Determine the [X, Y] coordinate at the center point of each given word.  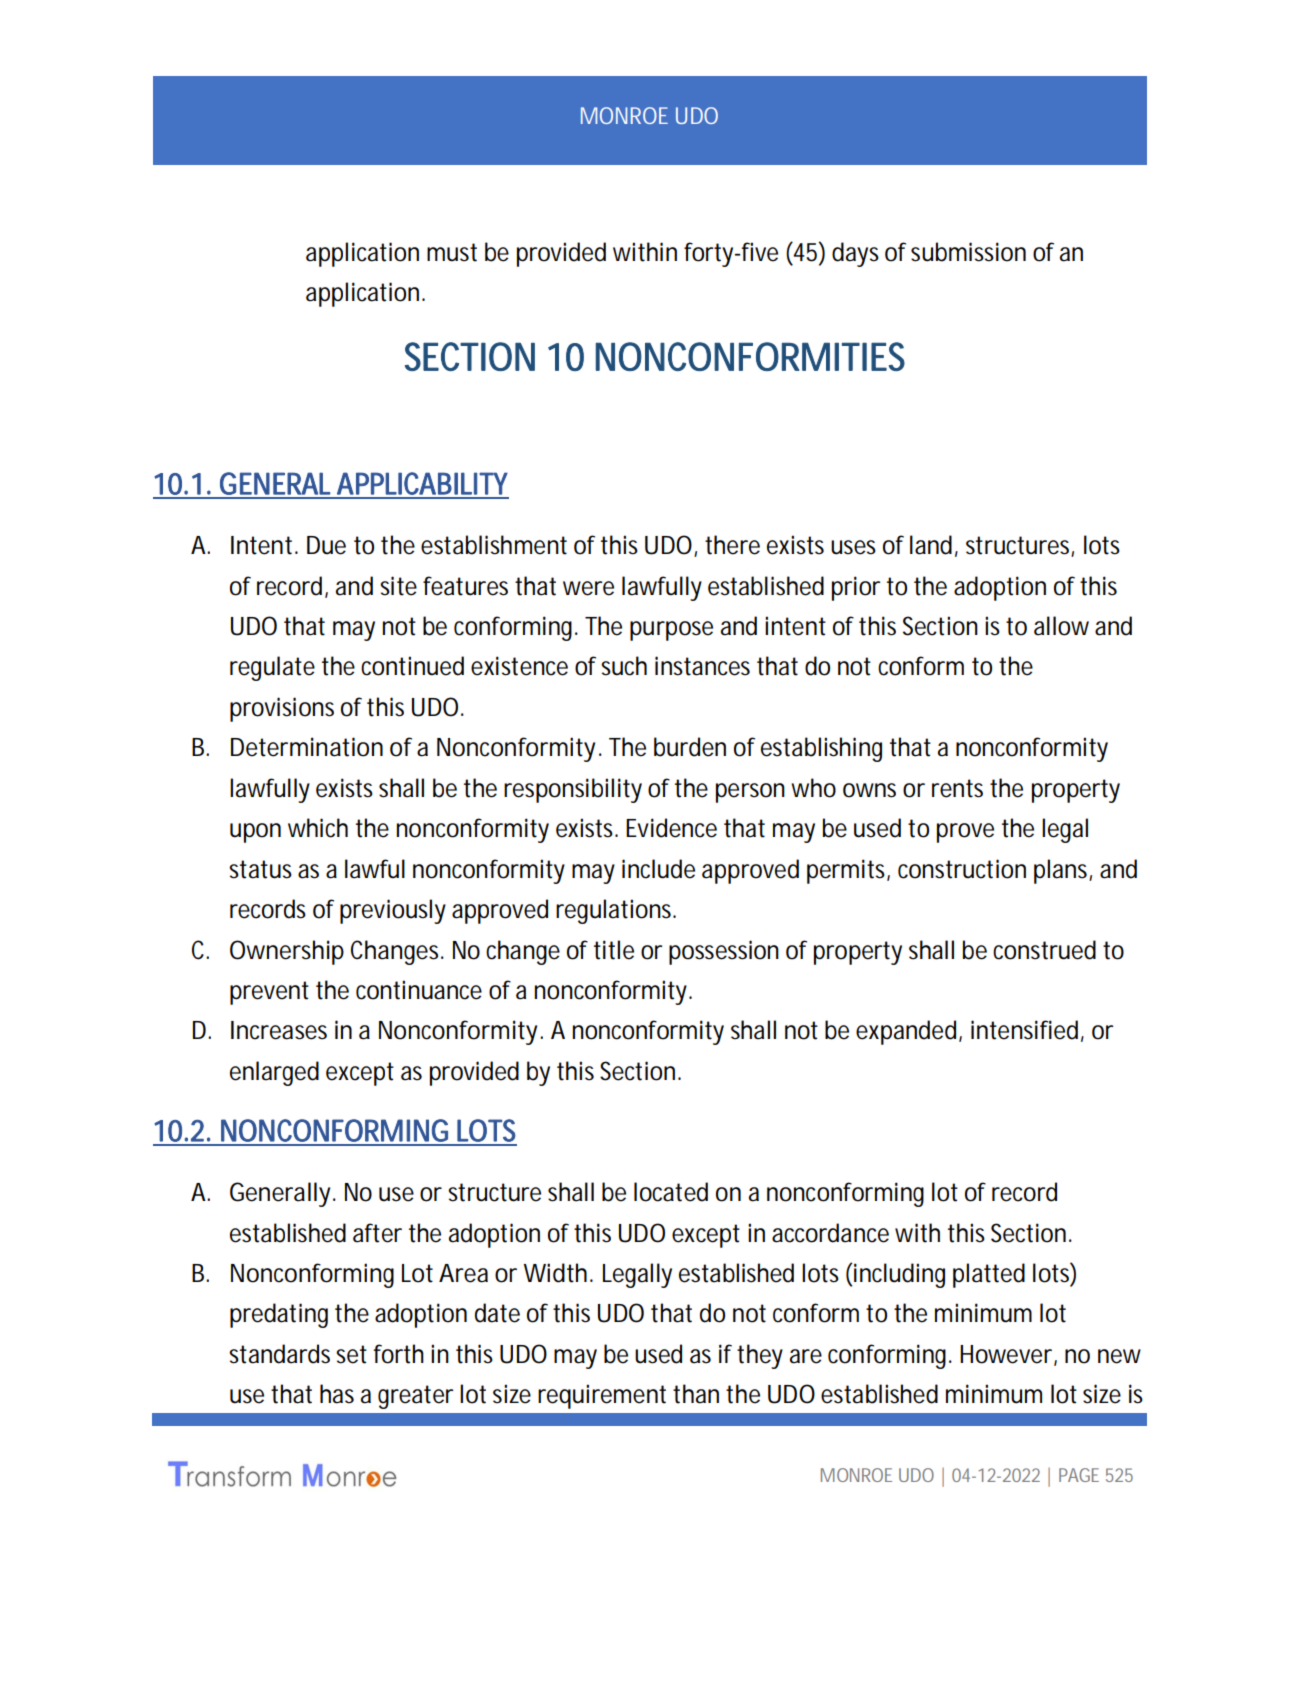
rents [957, 788]
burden [690, 747]
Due [326, 545]
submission [968, 252]
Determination [307, 747]
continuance [419, 990]
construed [1044, 950]
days [855, 254]
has [337, 1394]
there [732, 545]
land [931, 545]
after [377, 1233]
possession [724, 952]
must [452, 252]
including [899, 1275]
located [671, 1192]
